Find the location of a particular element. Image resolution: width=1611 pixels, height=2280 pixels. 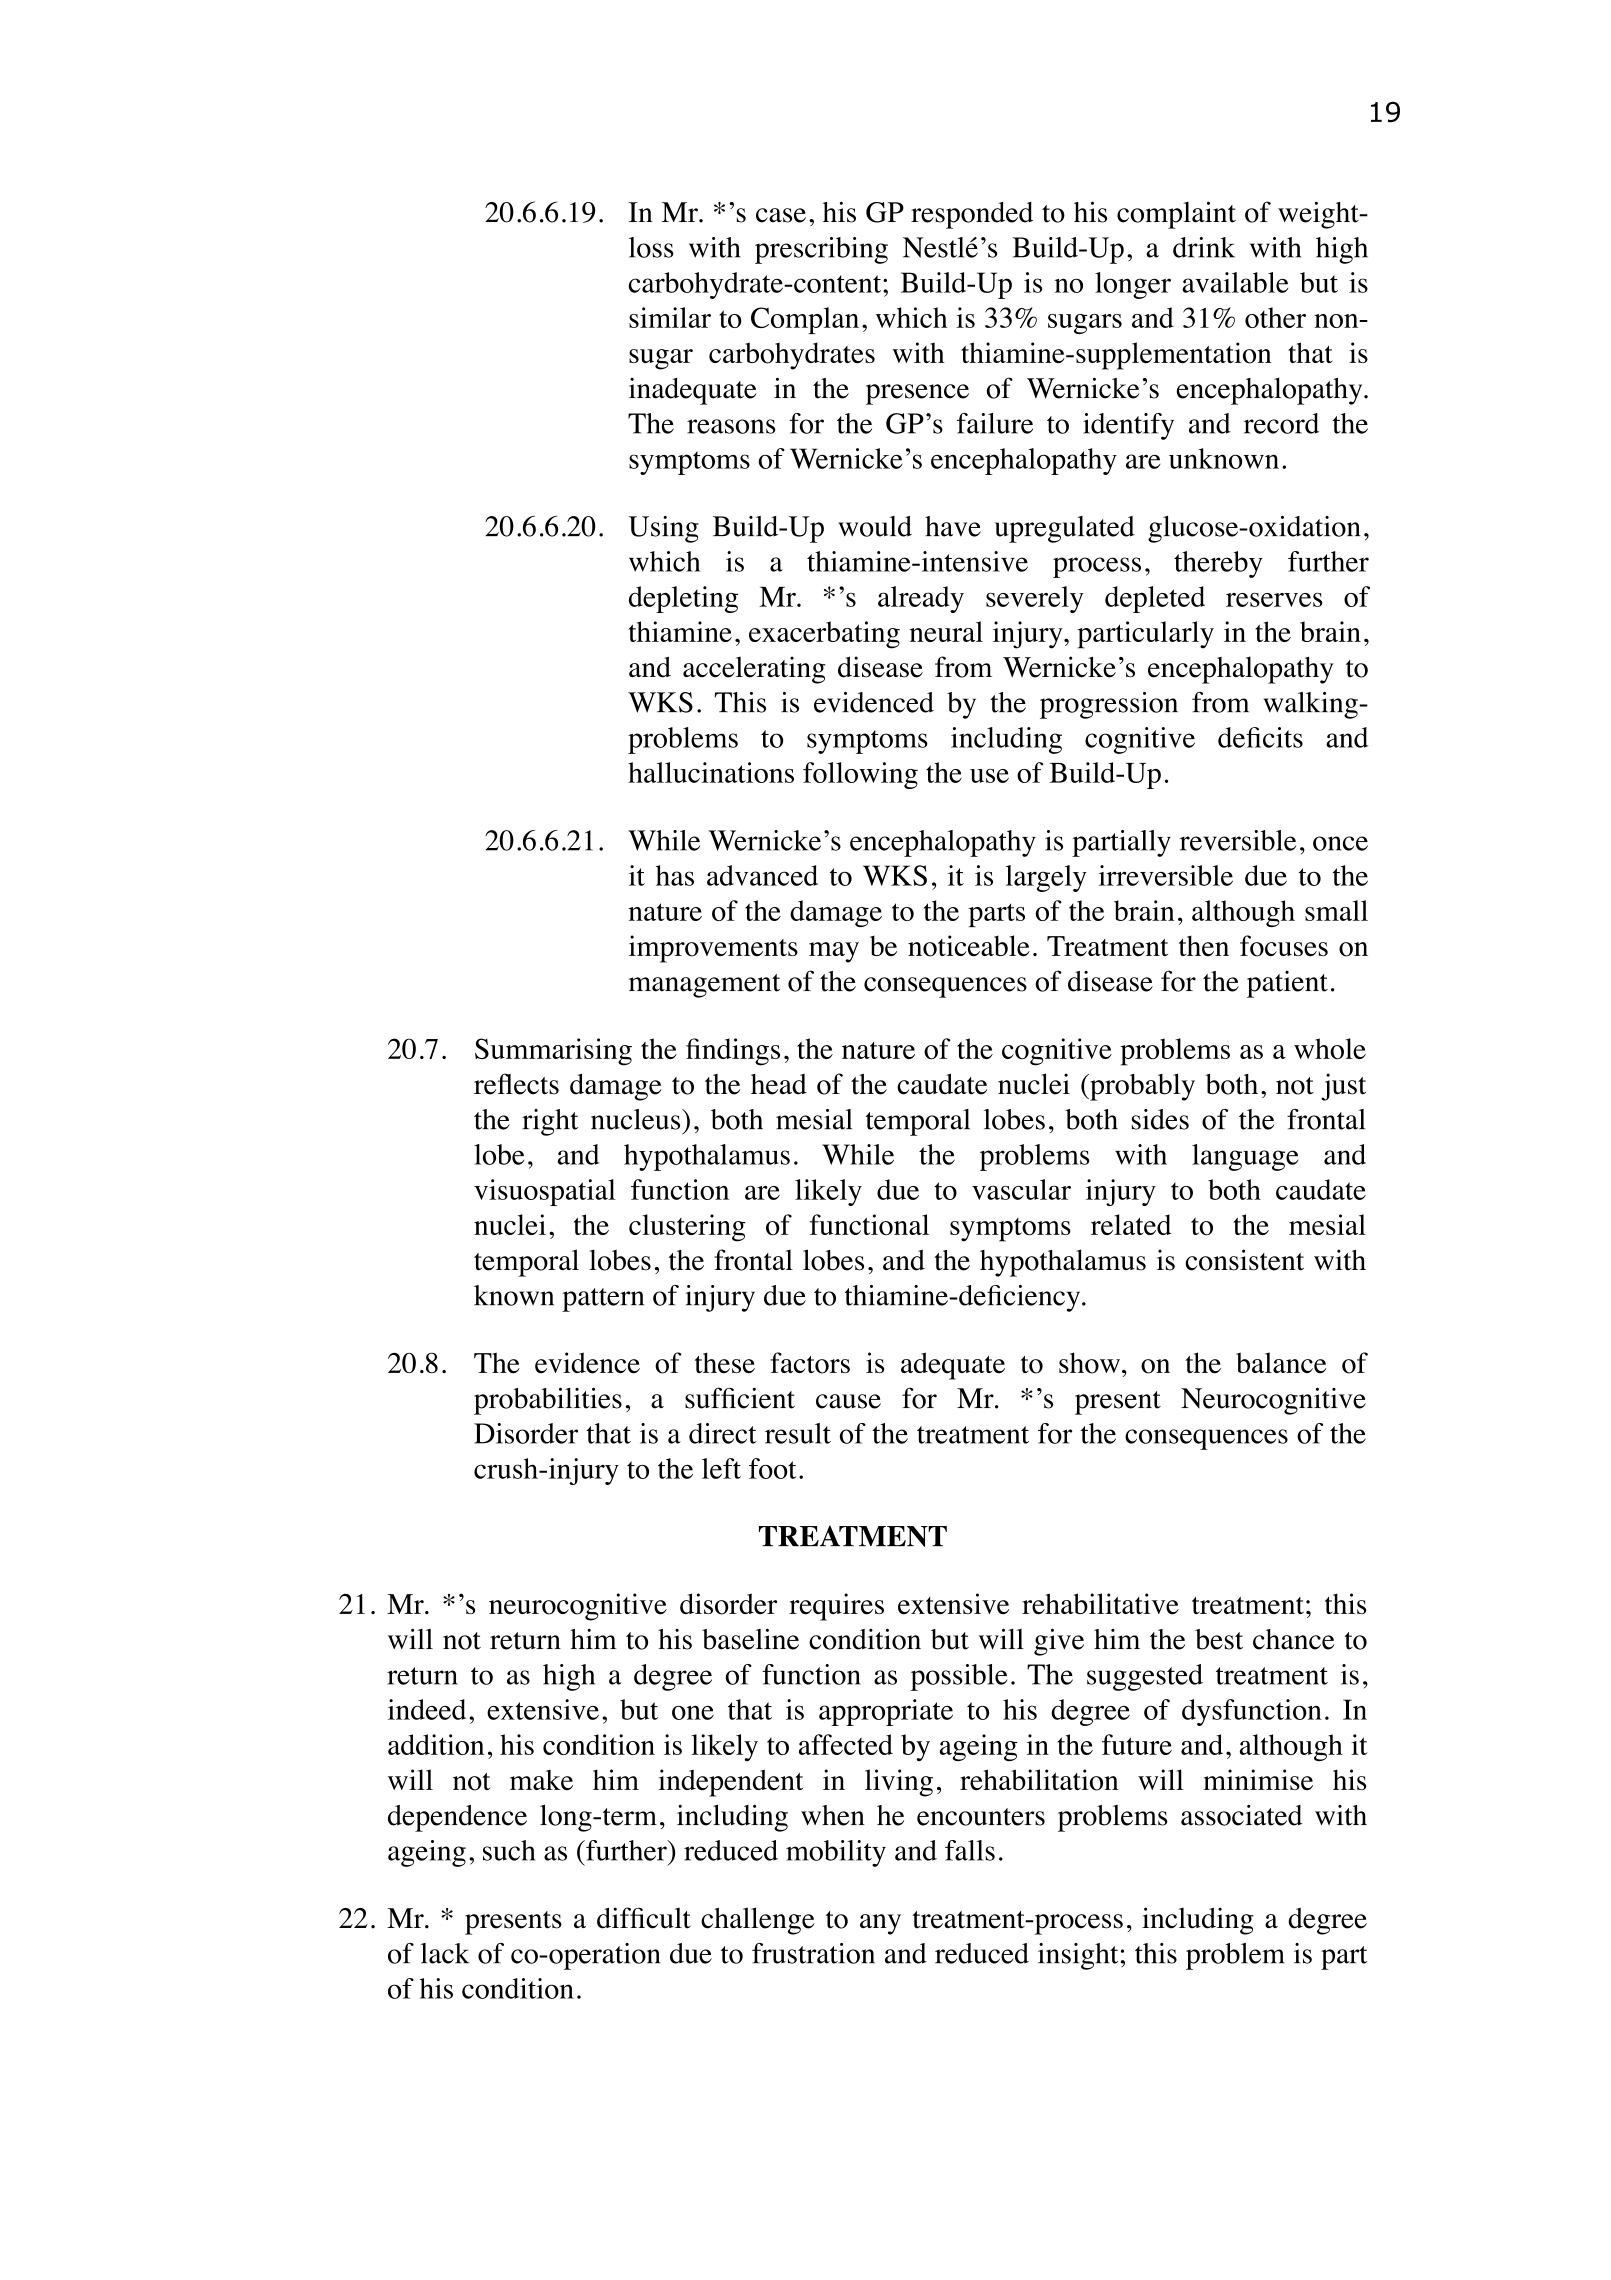

prescribing is located at coordinates (821, 250).
